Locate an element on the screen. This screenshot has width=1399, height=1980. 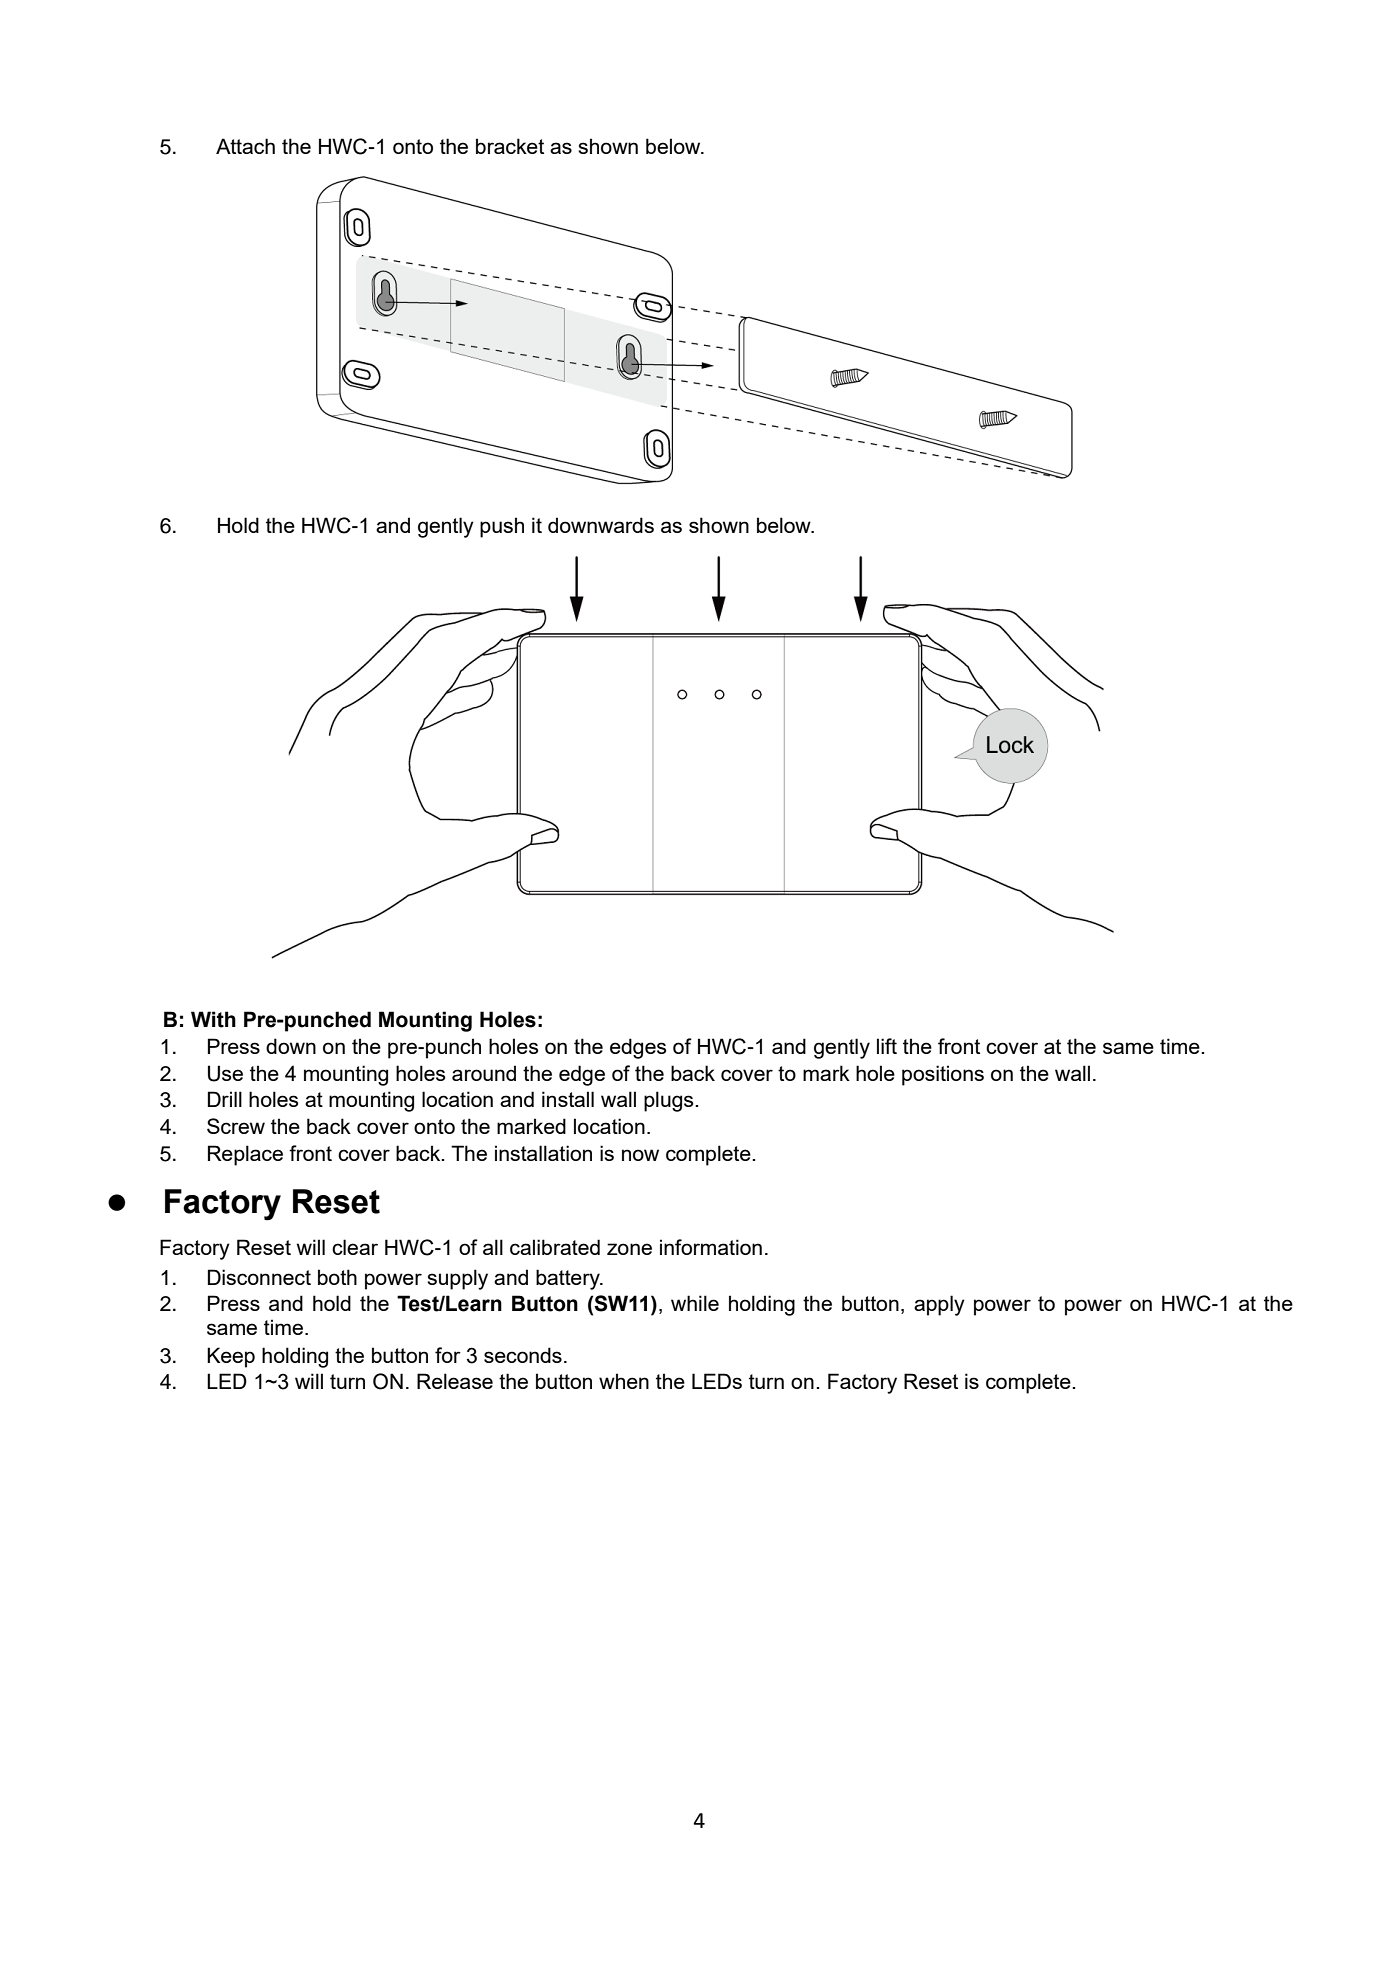
plugs is located at coordinates (670, 1101).
